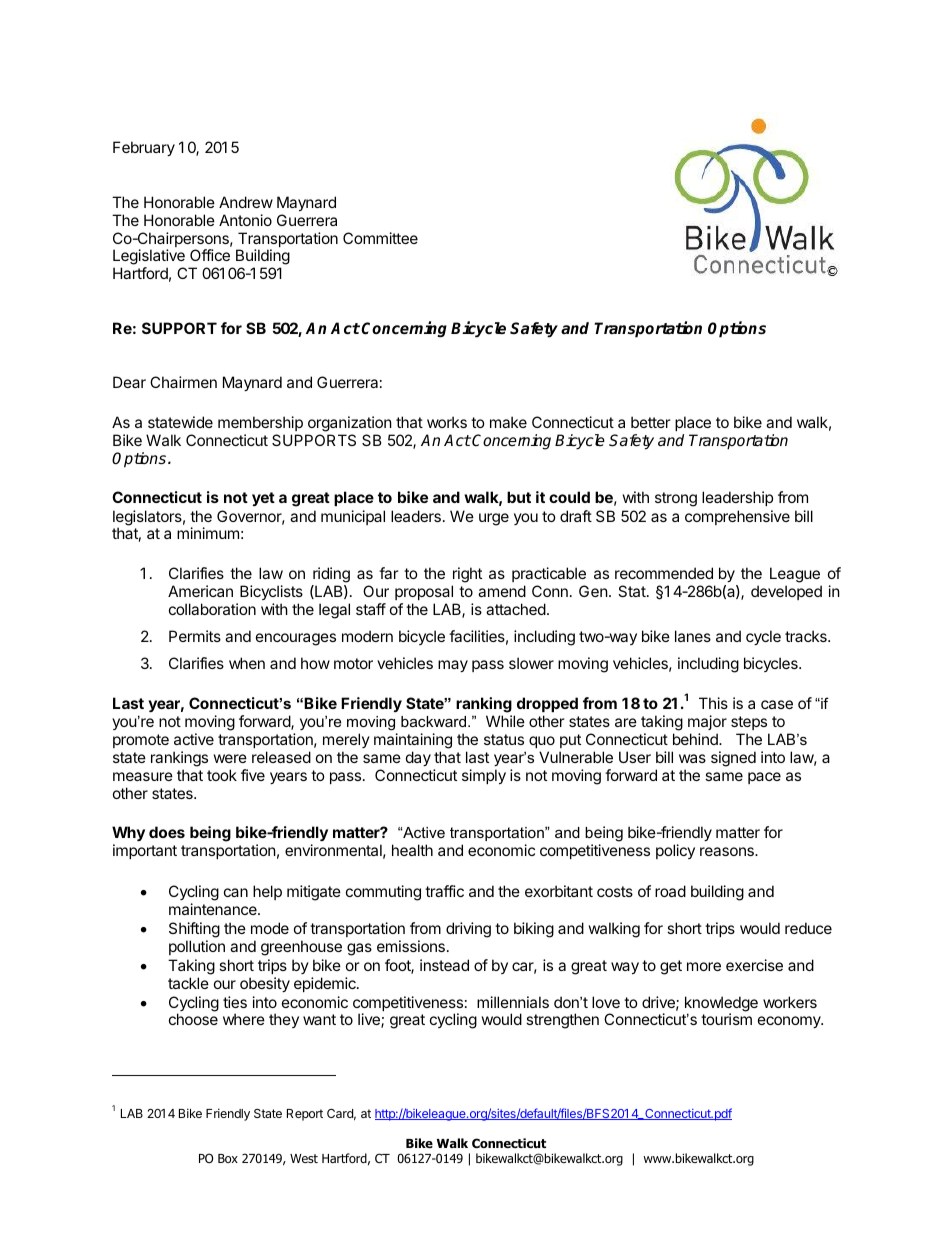 The height and width of the screenshot is (1233, 952). What do you see at coordinates (380, 238) in the screenshot?
I see `Committee` at bounding box center [380, 238].
